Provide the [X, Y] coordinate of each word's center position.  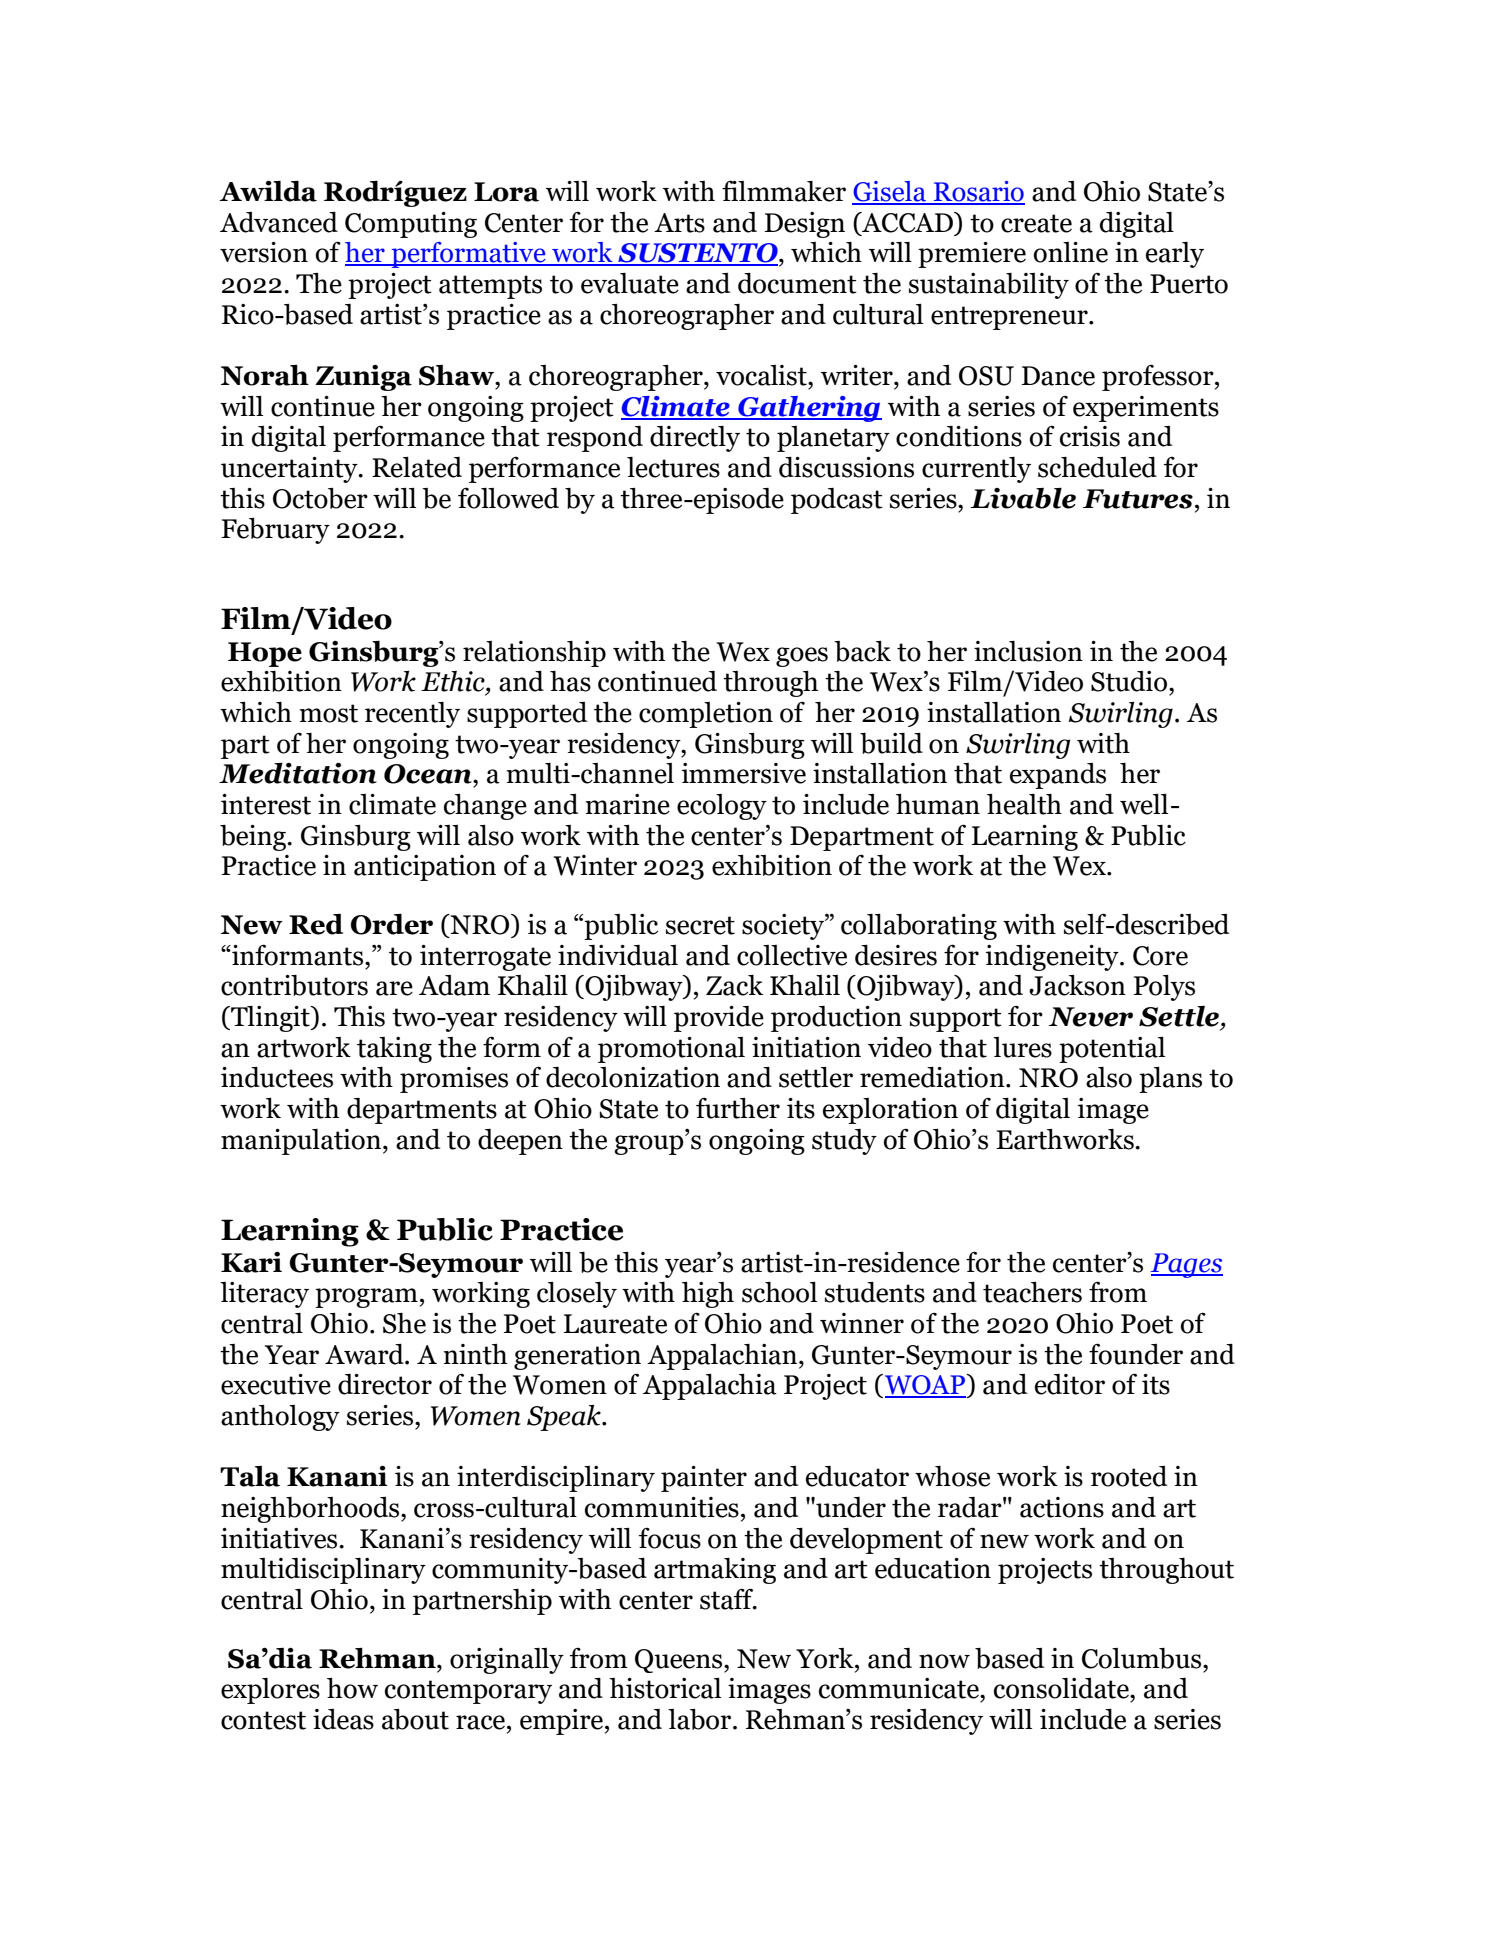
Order [392, 924]
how [352, 1688]
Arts [679, 223]
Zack [734, 985]
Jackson [1077, 985]
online [1070, 252]
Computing [411, 225]
